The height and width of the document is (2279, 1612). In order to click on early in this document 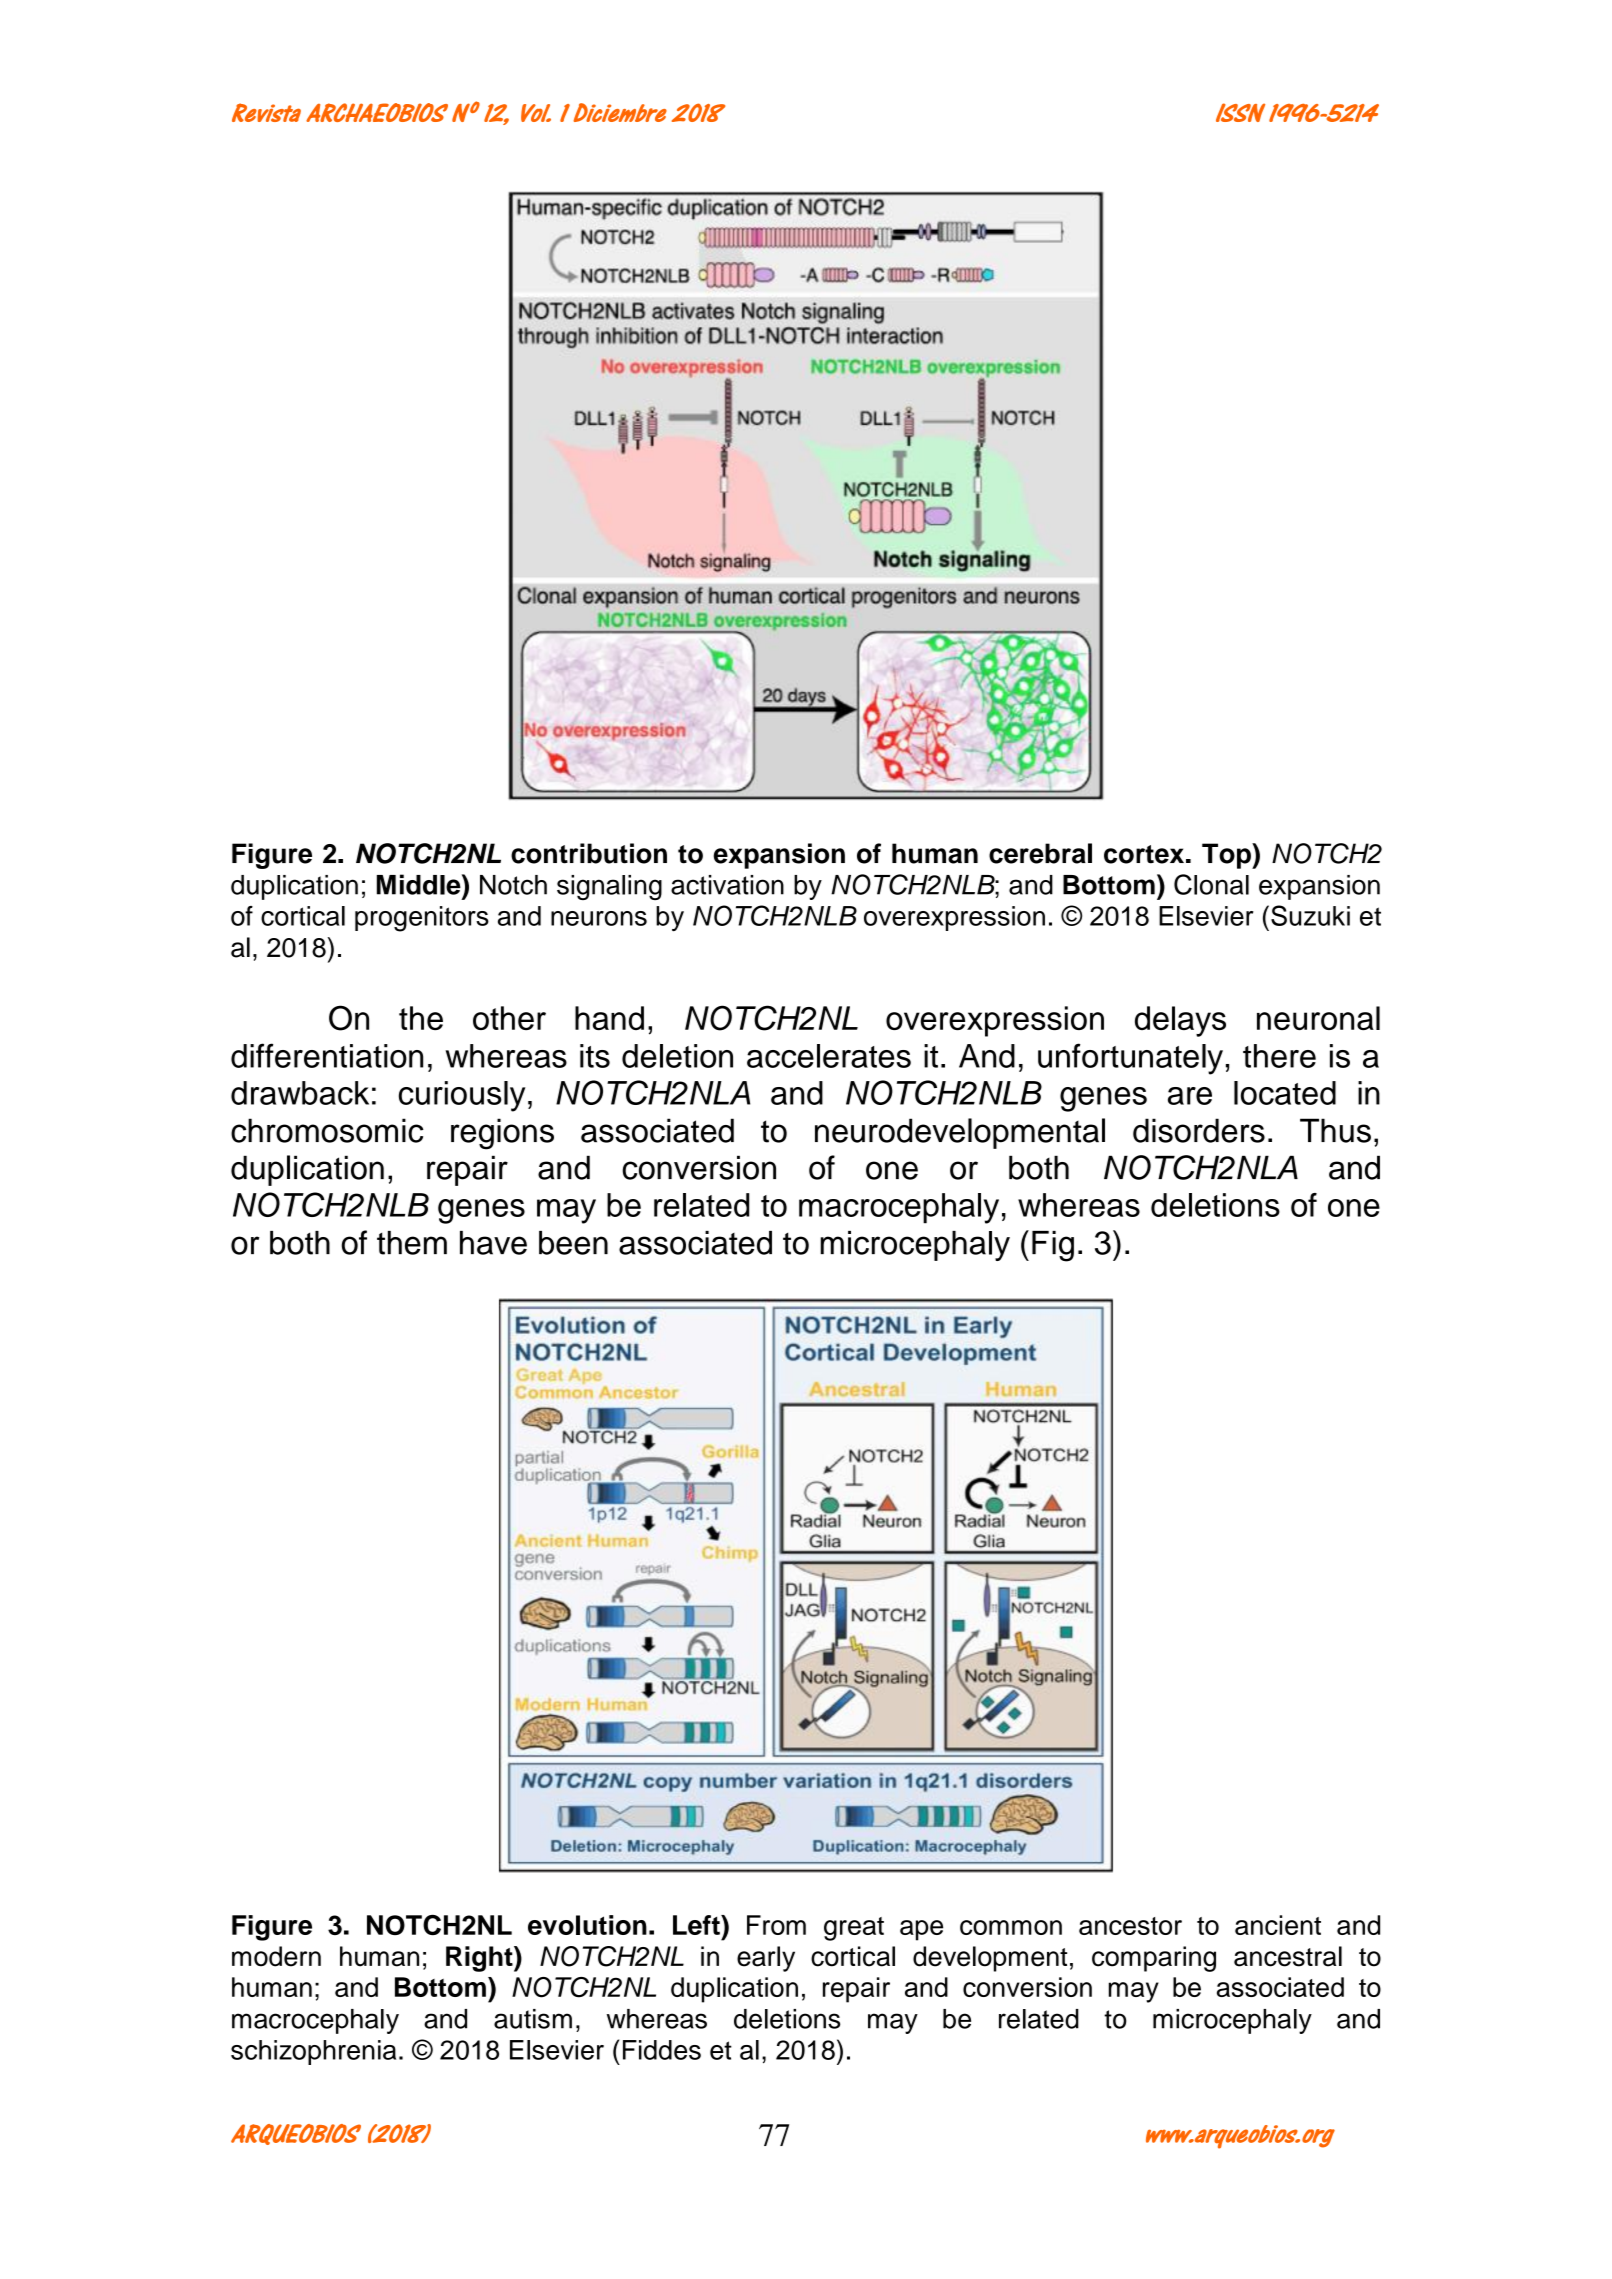, I will do `click(766, 1959)`.
